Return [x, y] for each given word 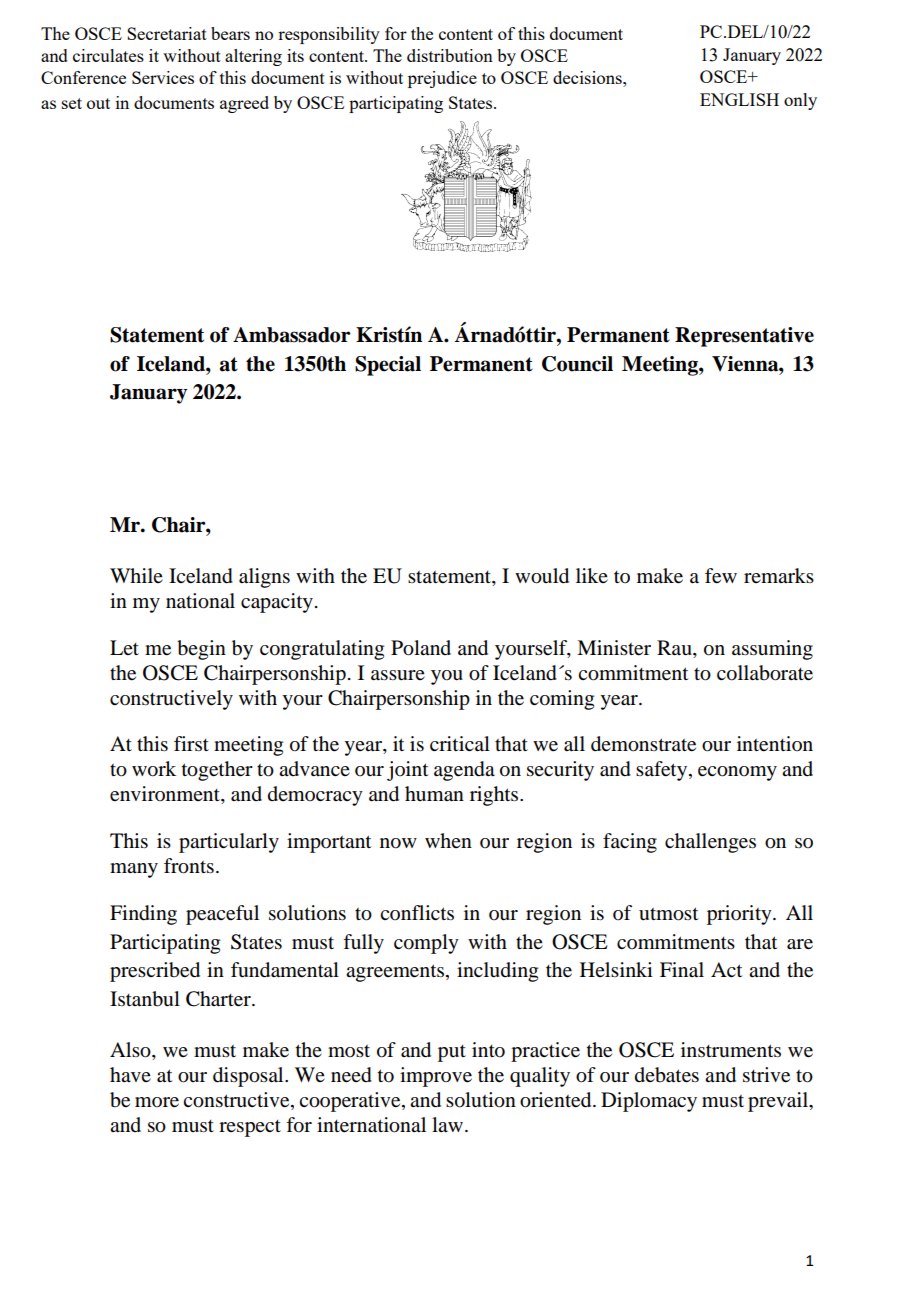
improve [436, 1077]
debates [667, 1075]
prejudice [442, 79]
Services [163, 77]
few [721, 576]
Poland [421, 648]
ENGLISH [739, 99]
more [157, 1102]
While [136, 575]
